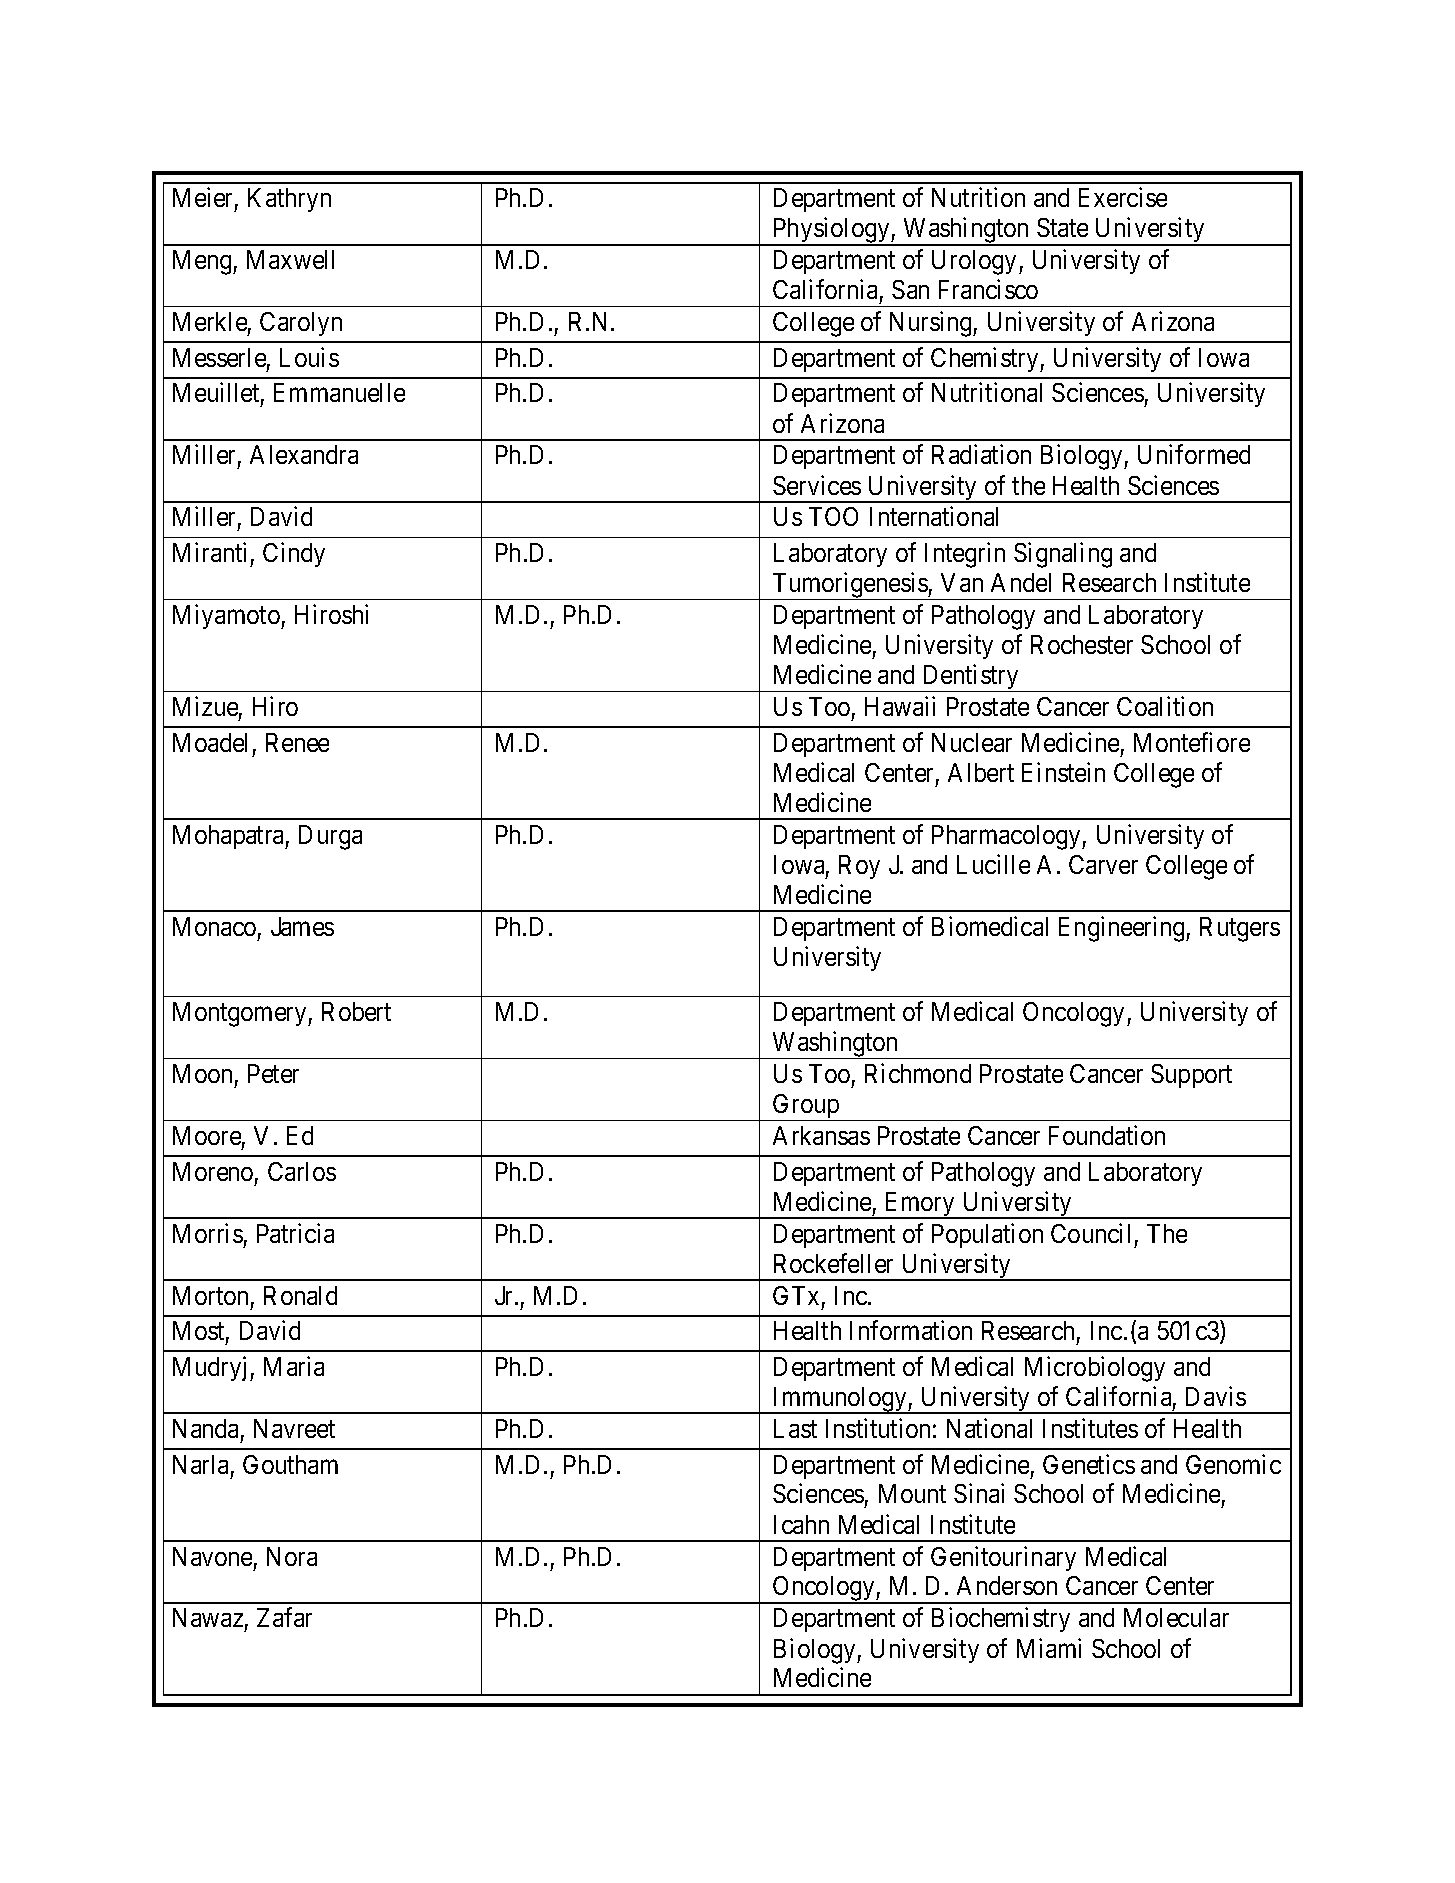  What do you see at coordinates (900, 706) in the page?
I see `Hawaii` at bounding box center [900, 706].
